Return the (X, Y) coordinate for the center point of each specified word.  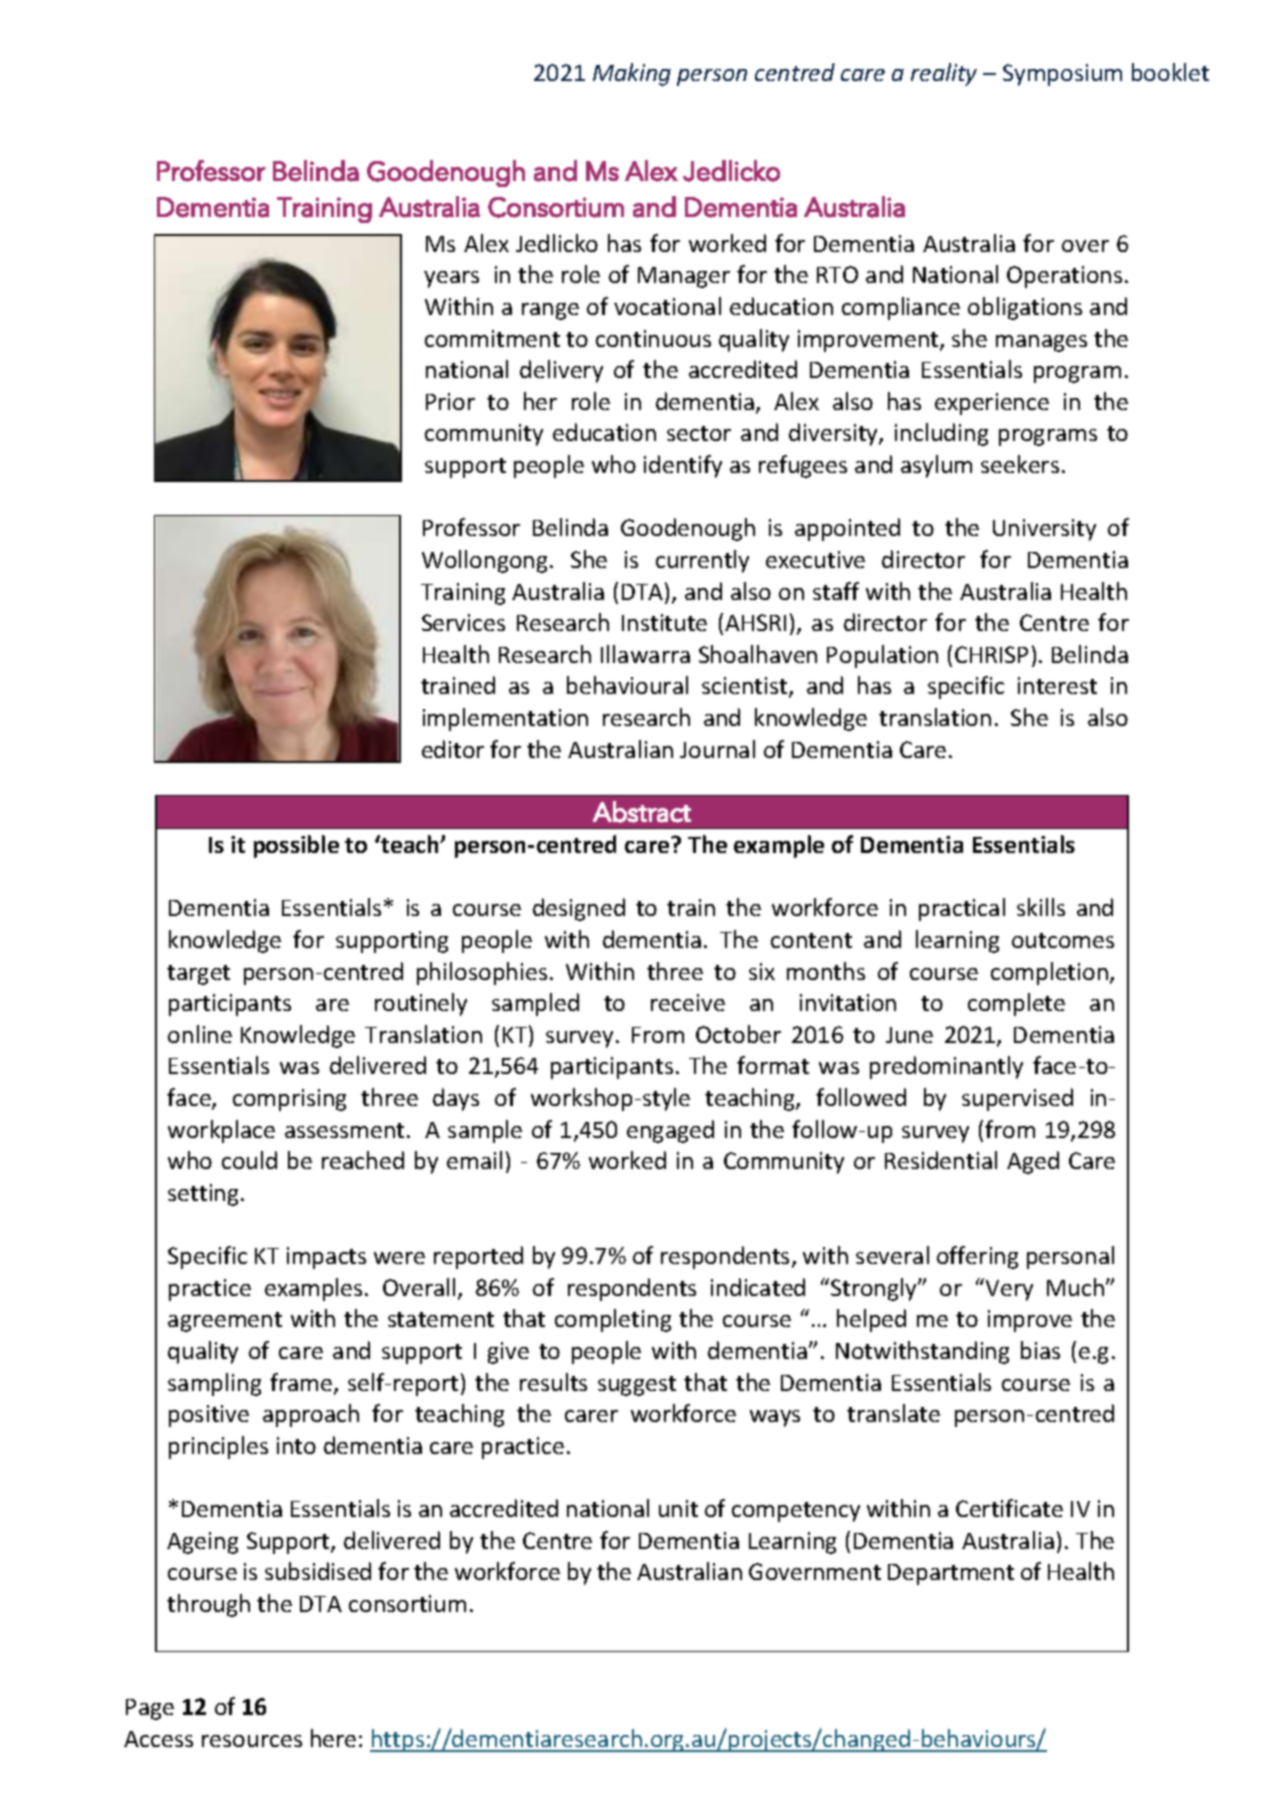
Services (463, 622)
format (773, 1065)
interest (1057, 685)
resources (252, 1741)
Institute (664, 622)
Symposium (1062, 75)
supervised (1017, 1099)
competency (796, 1512)
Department (951, 1574)
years (451, 279)
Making (632, 74)
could (249, 1160)
